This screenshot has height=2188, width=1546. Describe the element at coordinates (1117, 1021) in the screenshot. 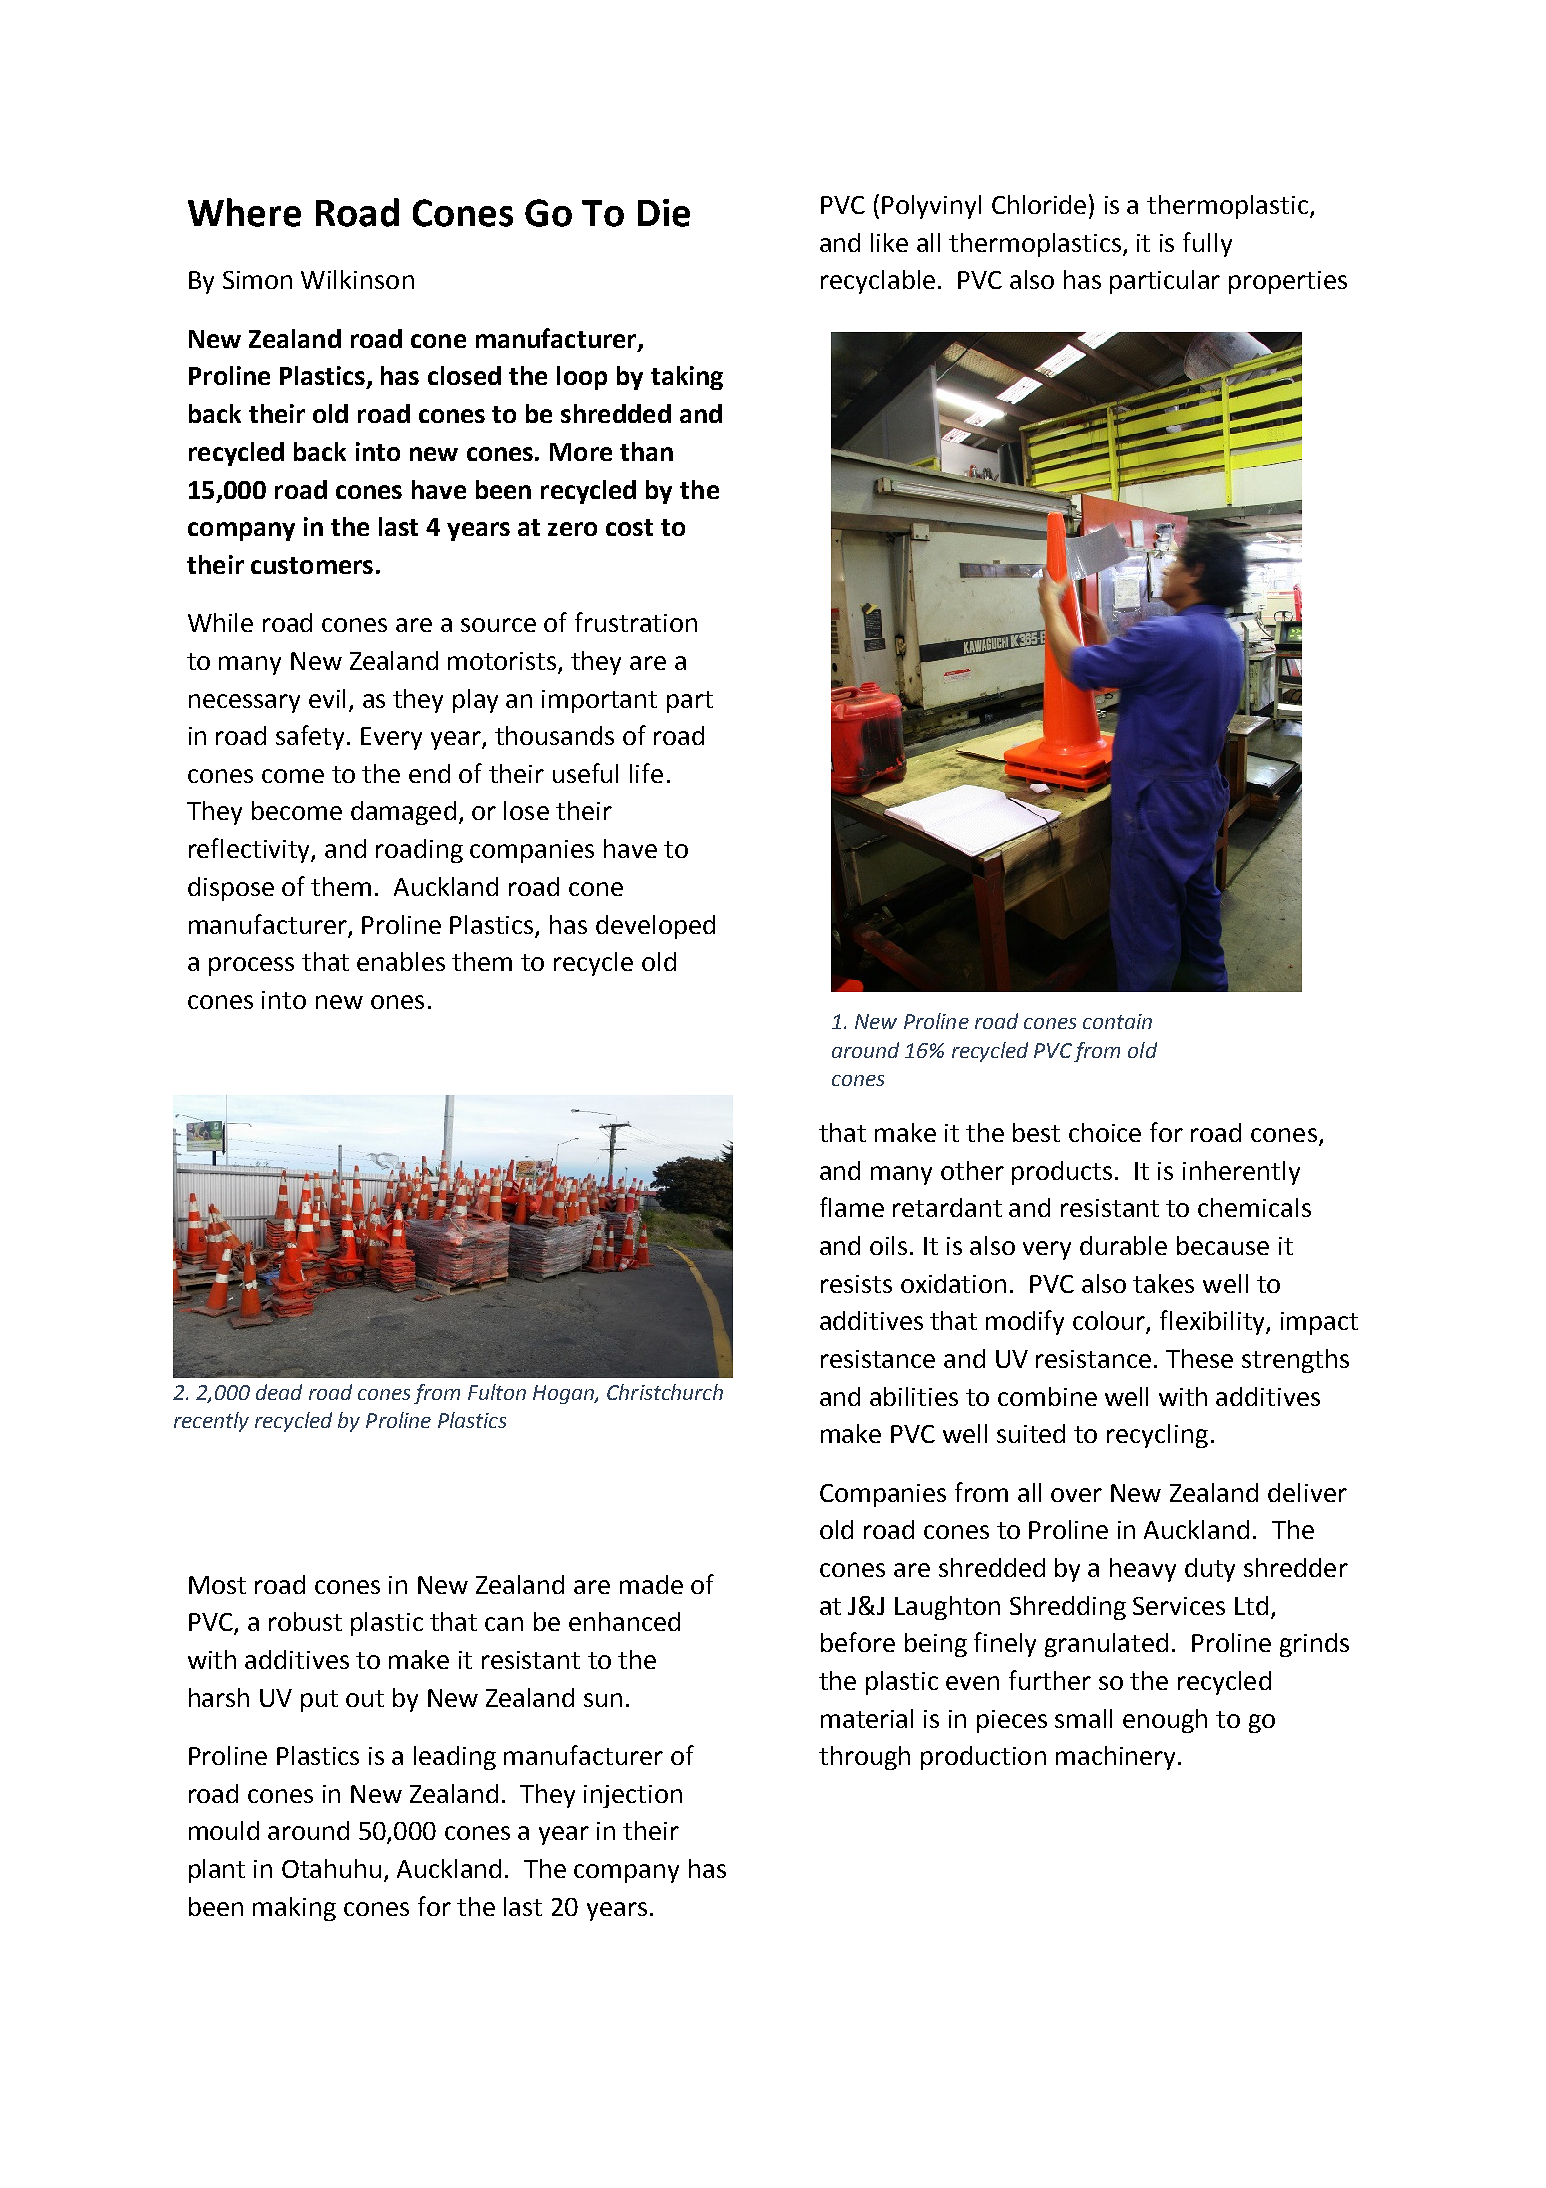

I see `contain` at that location.
